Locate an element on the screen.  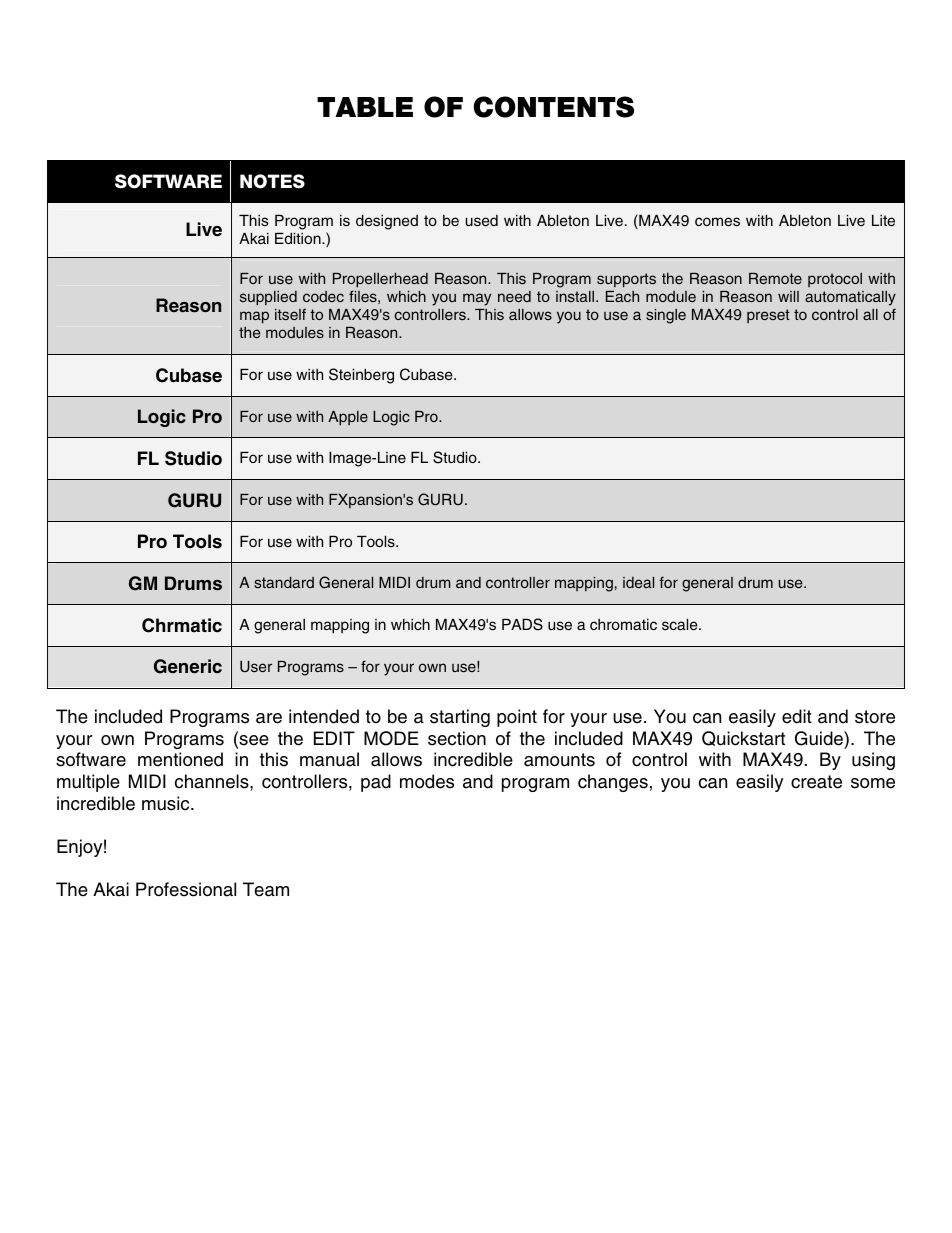
ideal is located at coordinates (638, 582).
